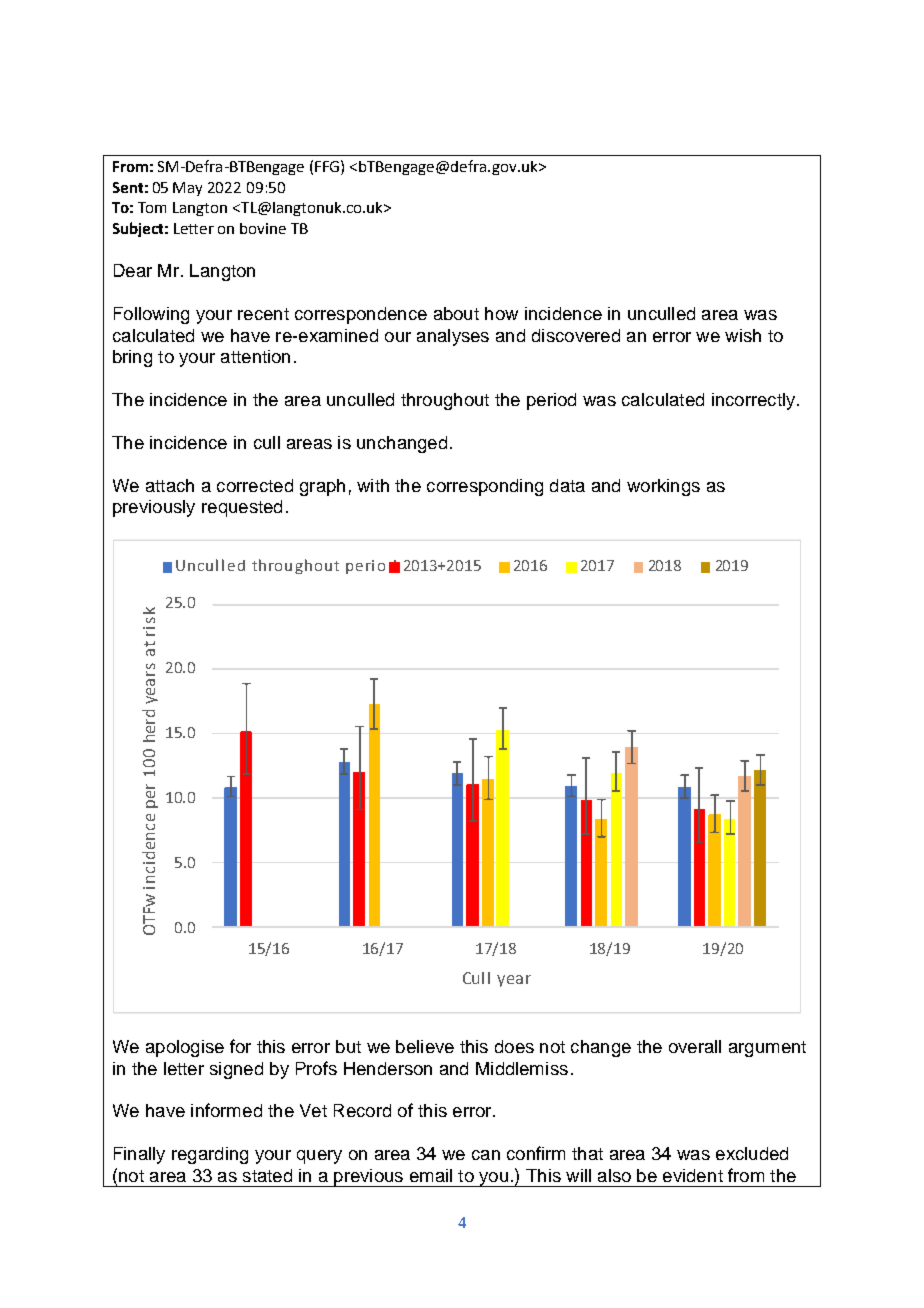 This page has width=924, height=1308. What do you see at coordinates (242, 508) in the page?
I see `requested` at bounding box center [242, 508].
